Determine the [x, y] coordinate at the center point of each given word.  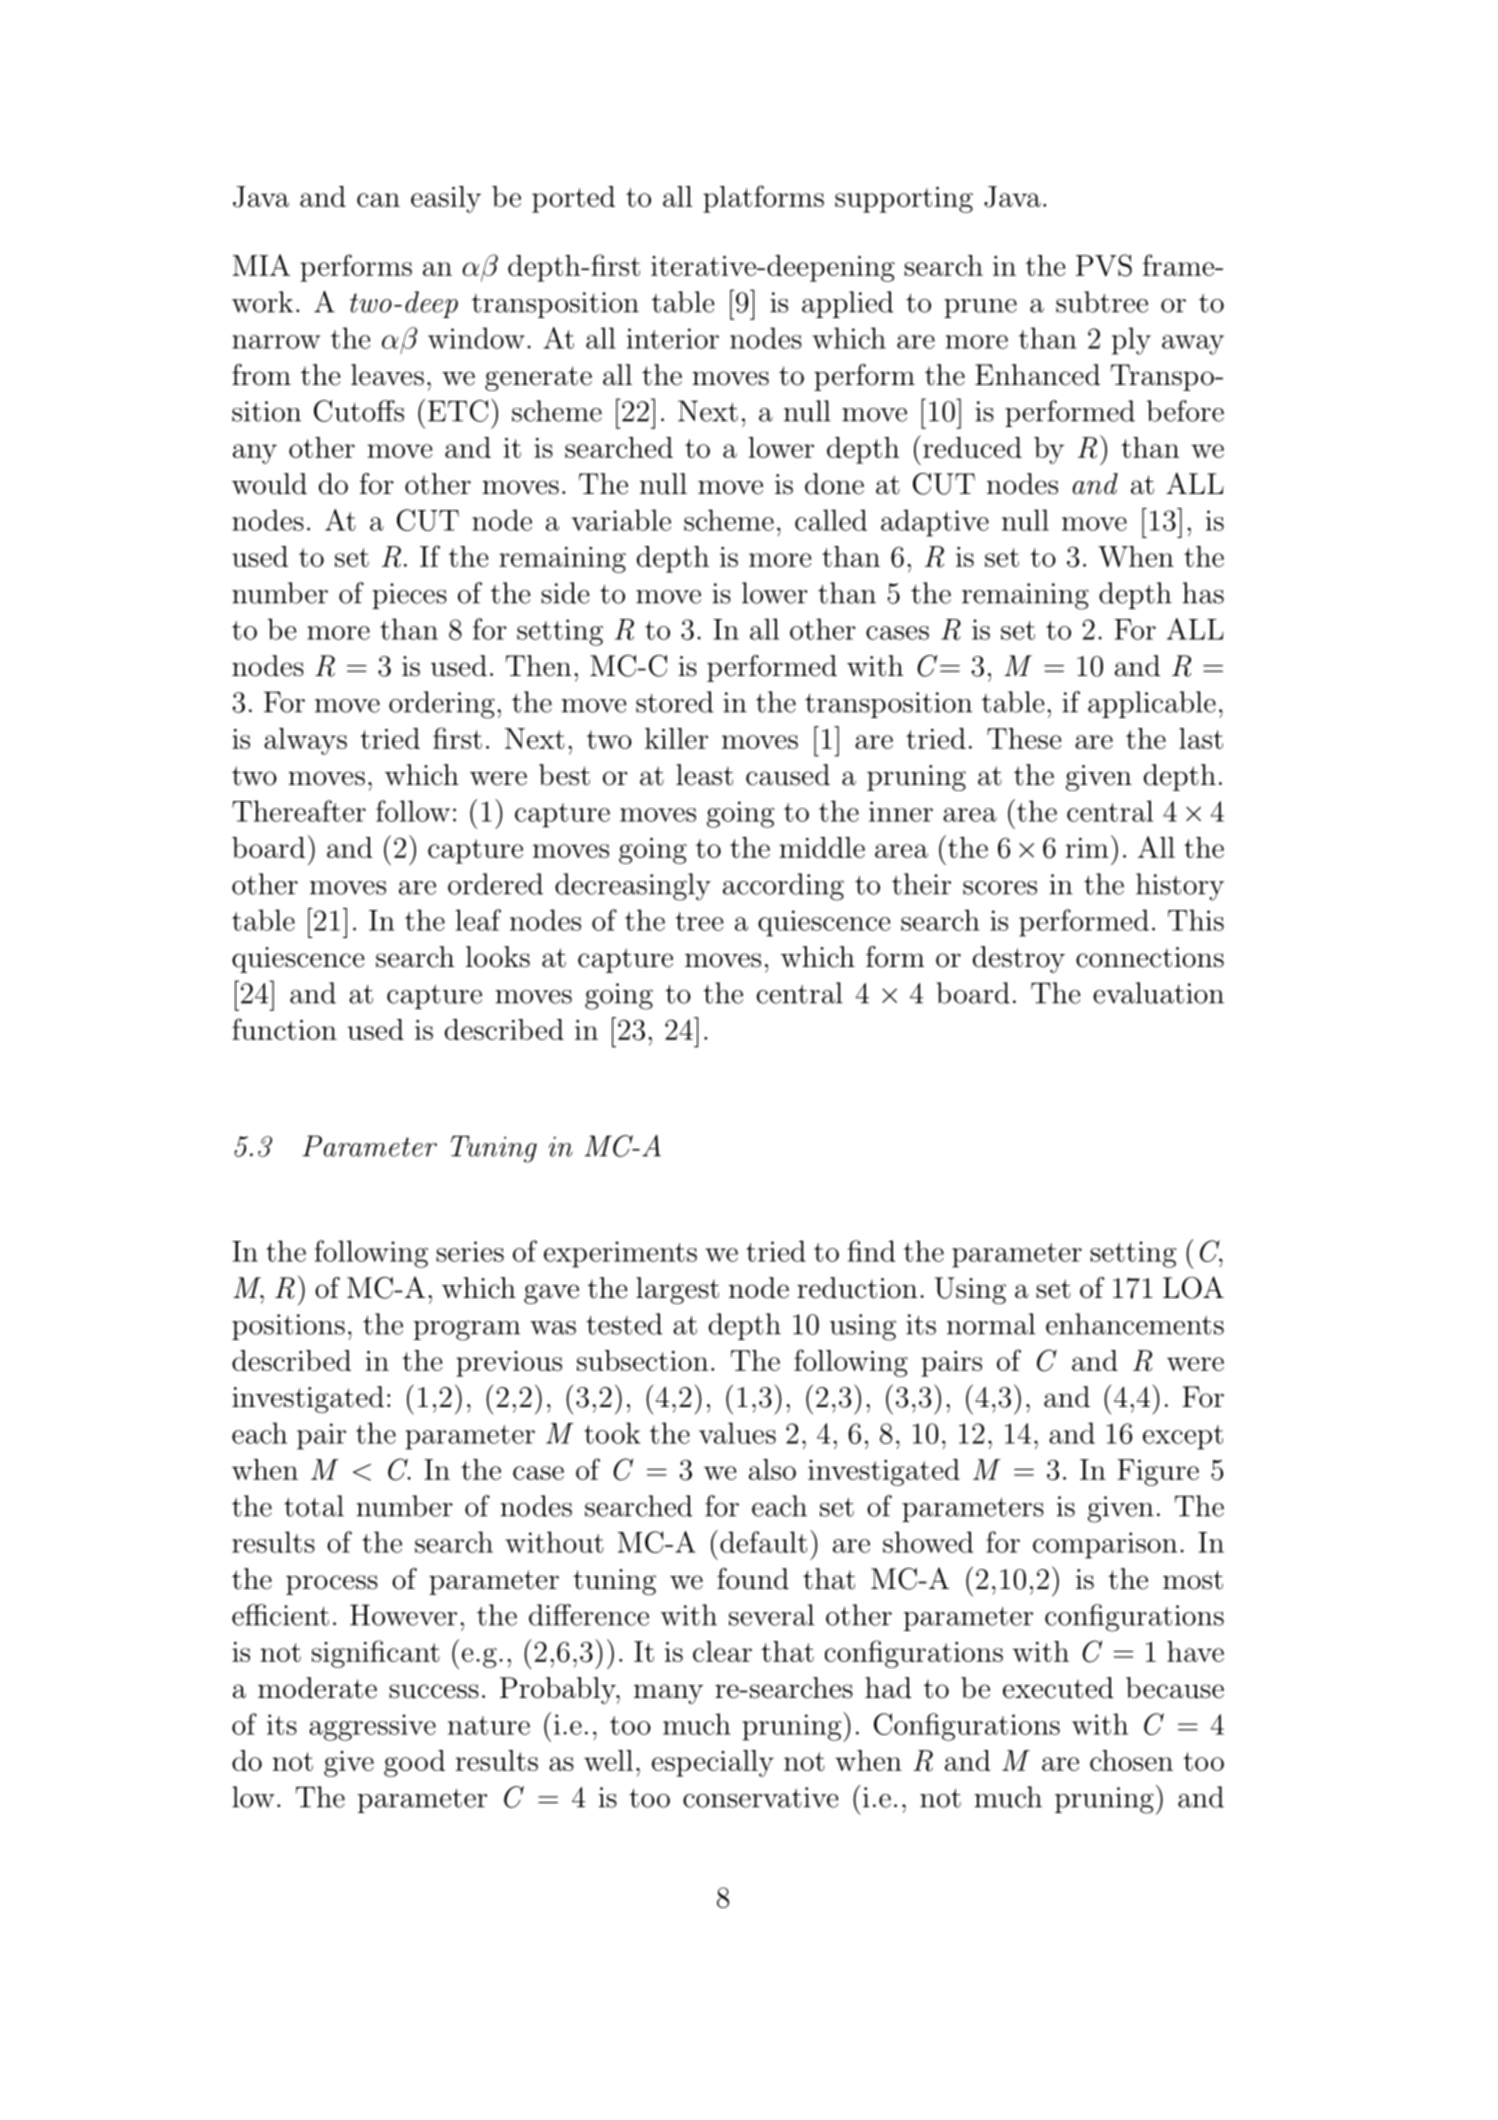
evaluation [1158, 993]
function [284, 1029]
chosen [1131, 1760]
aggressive [372, 1727]
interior [673, 338]
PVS [1104, 265]
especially [713, 1763]
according [783, 887]
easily [446, 199]
